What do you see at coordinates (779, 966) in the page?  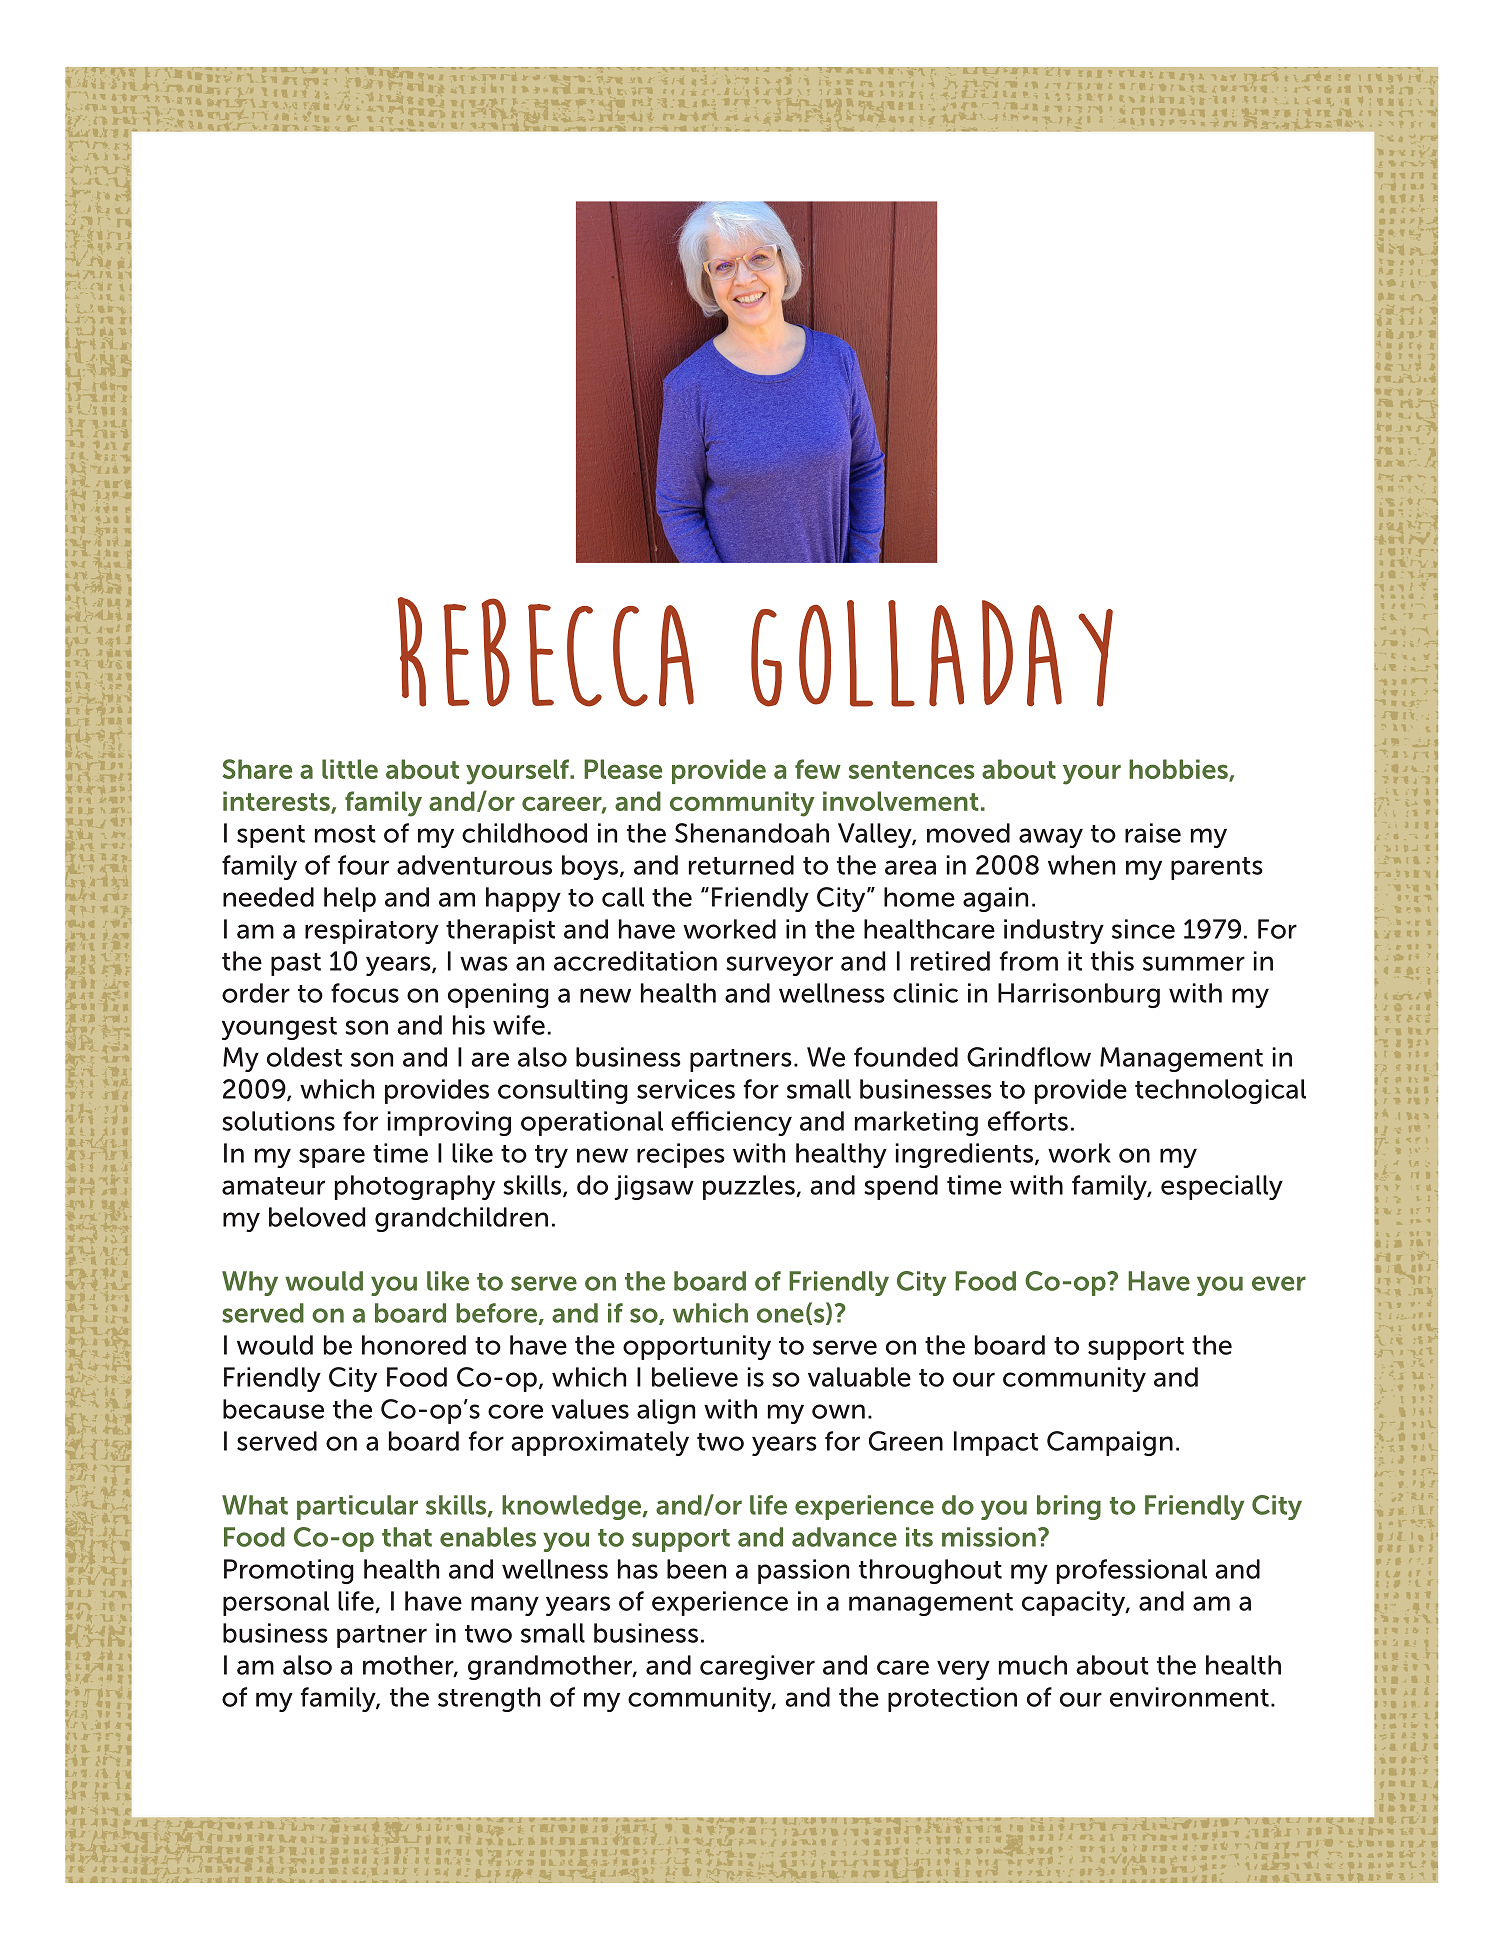 I see `surveyor` at bounding box center [779, 966].
